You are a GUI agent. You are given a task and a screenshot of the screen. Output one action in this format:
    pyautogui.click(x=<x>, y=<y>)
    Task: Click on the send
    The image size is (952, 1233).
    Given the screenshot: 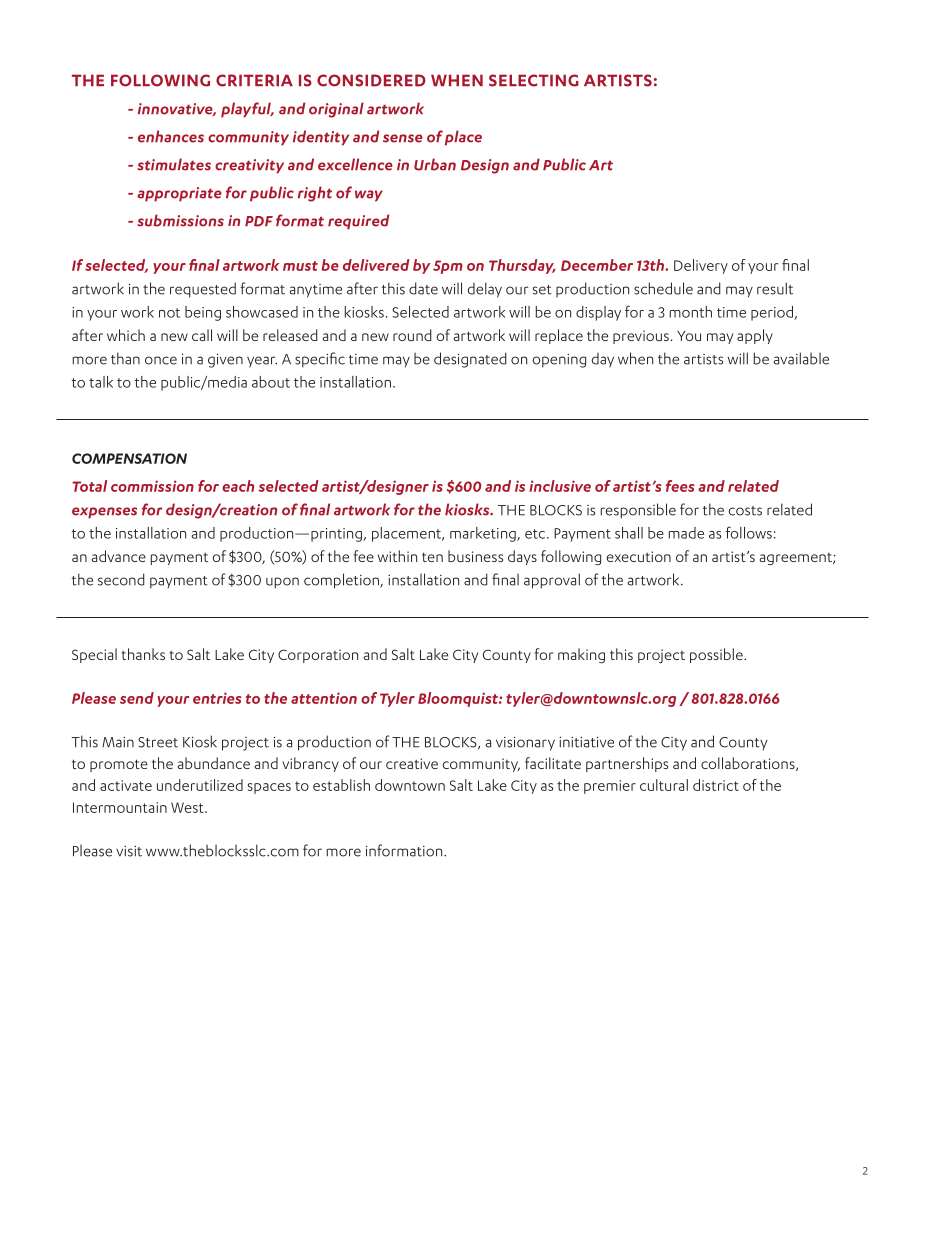 What is the action you would take?
    pyautogui.click(x=137, y=698)
